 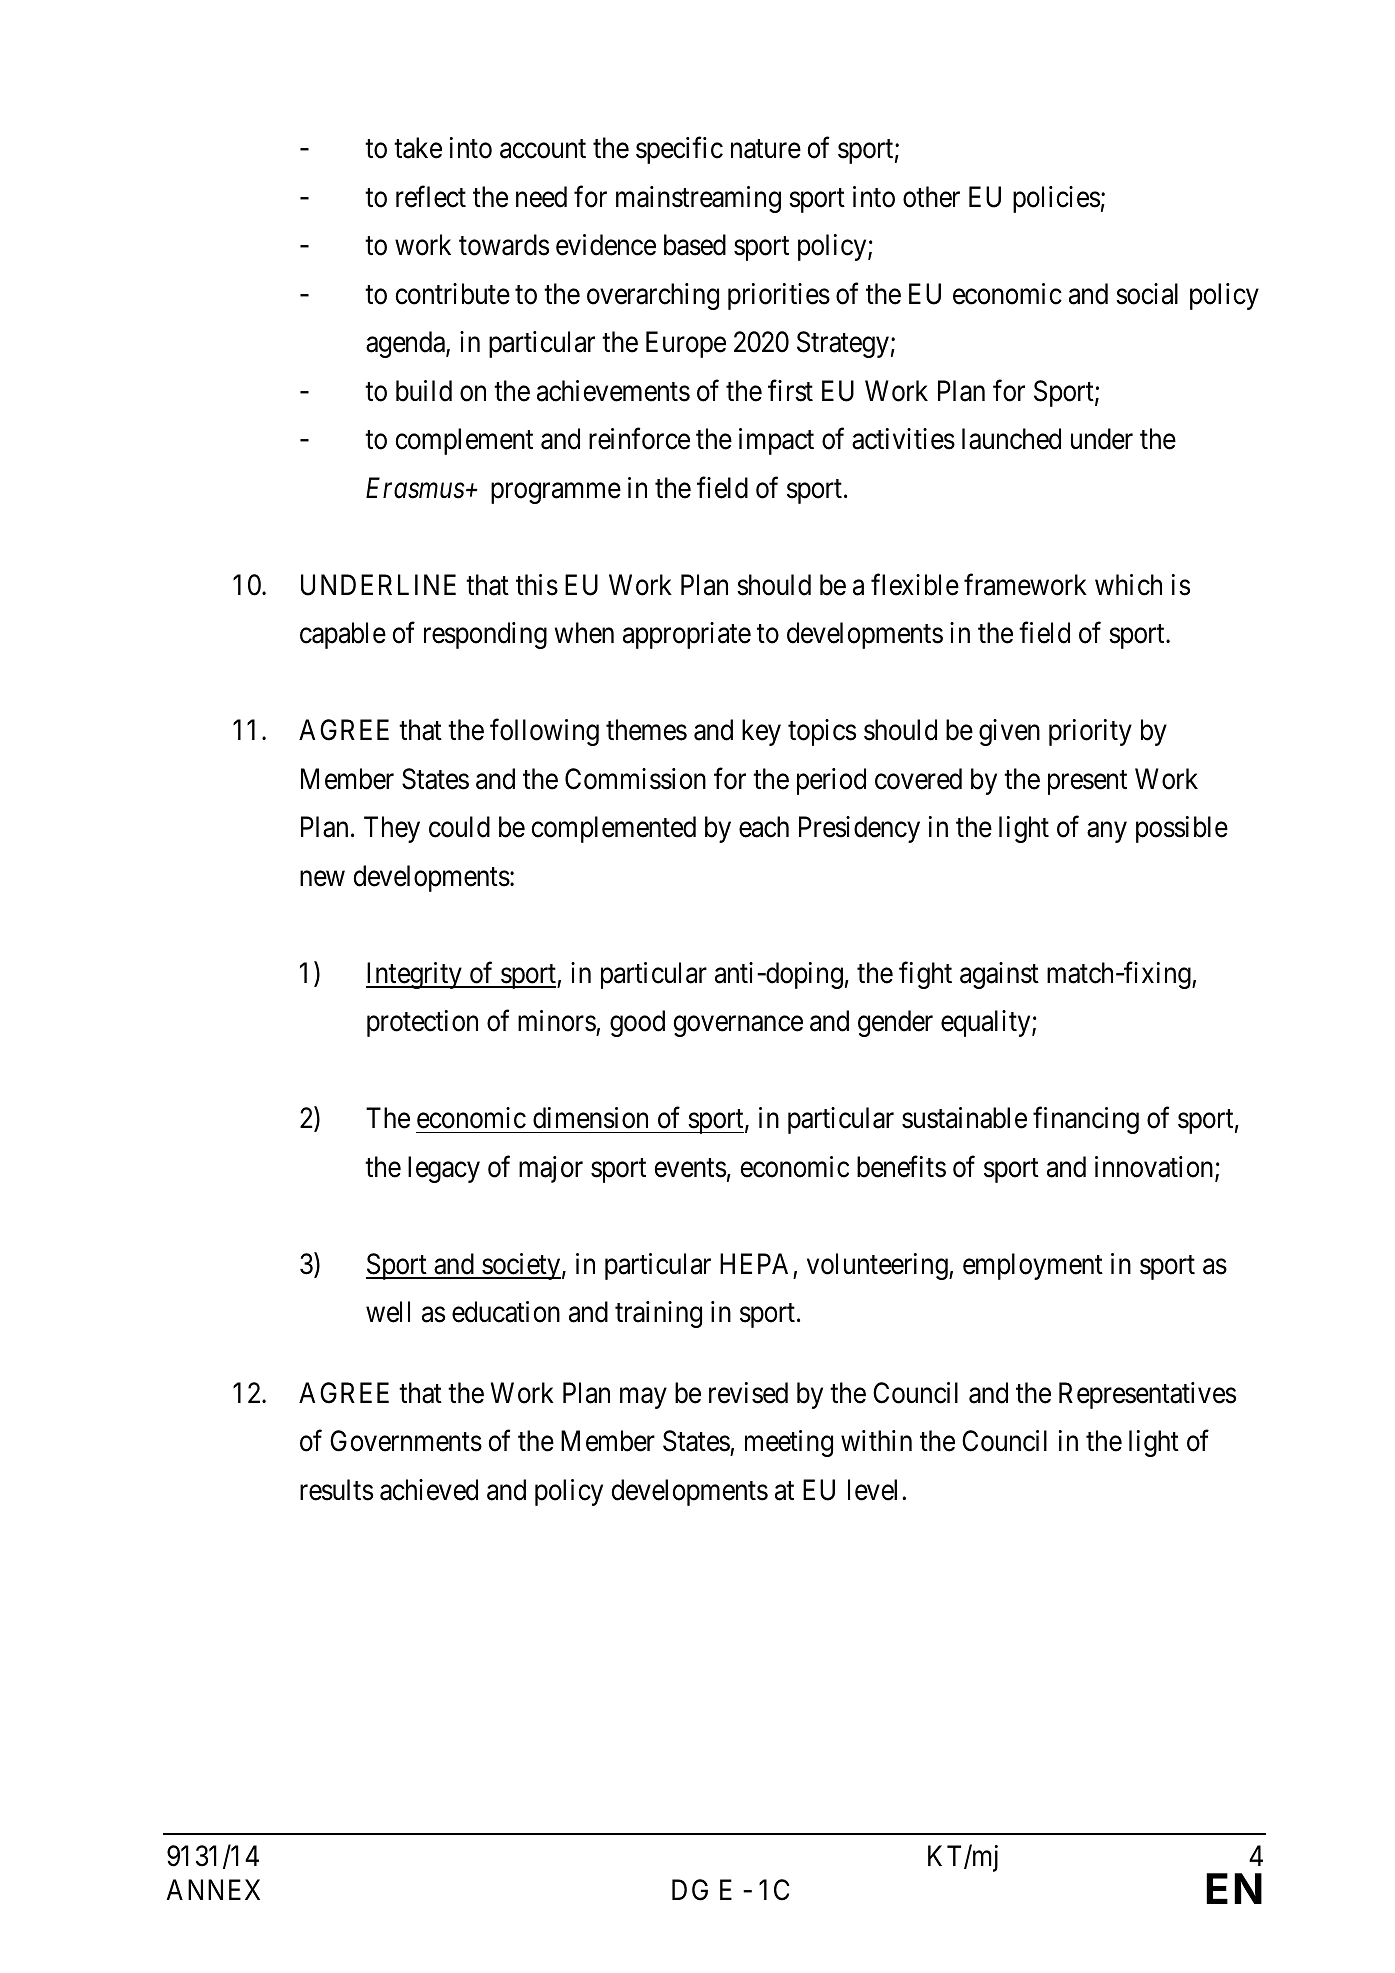 What do you see at coordinates (422, 1023) in the screenshot?
I see `protection` at bounding box center [422, 1023].
